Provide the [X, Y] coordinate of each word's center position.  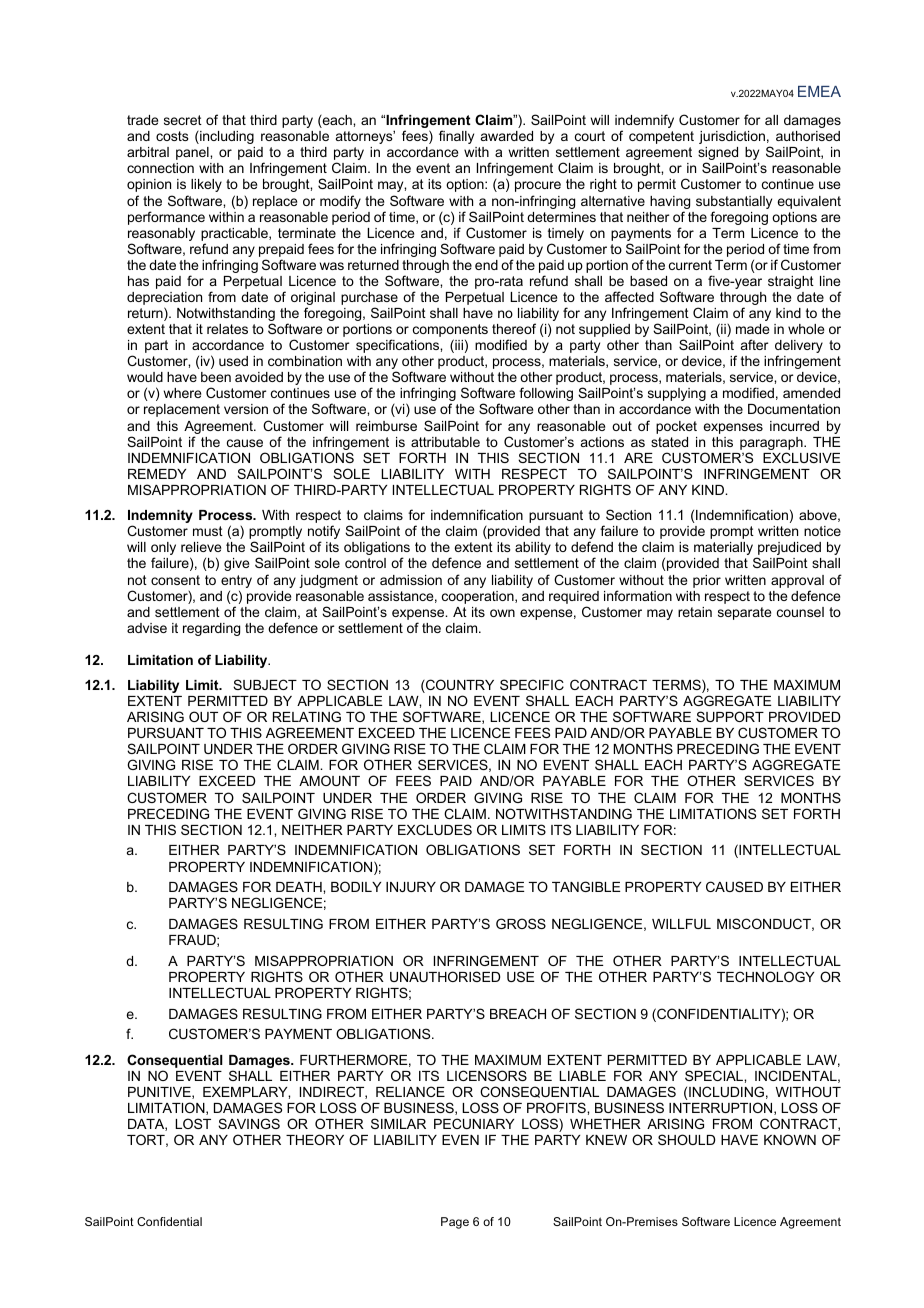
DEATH [300, 887]
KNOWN [790, 1139]
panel [193, 153]
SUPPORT [730, 716]
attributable [445, 442]
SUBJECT [265, 684]
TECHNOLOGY [765, 976]
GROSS [521, 923]
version [246, 409]
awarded [507, 136]
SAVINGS [249, 1123]
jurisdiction [732, 137]
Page [455, 1223]
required [574, 599]
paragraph [772, 443]
